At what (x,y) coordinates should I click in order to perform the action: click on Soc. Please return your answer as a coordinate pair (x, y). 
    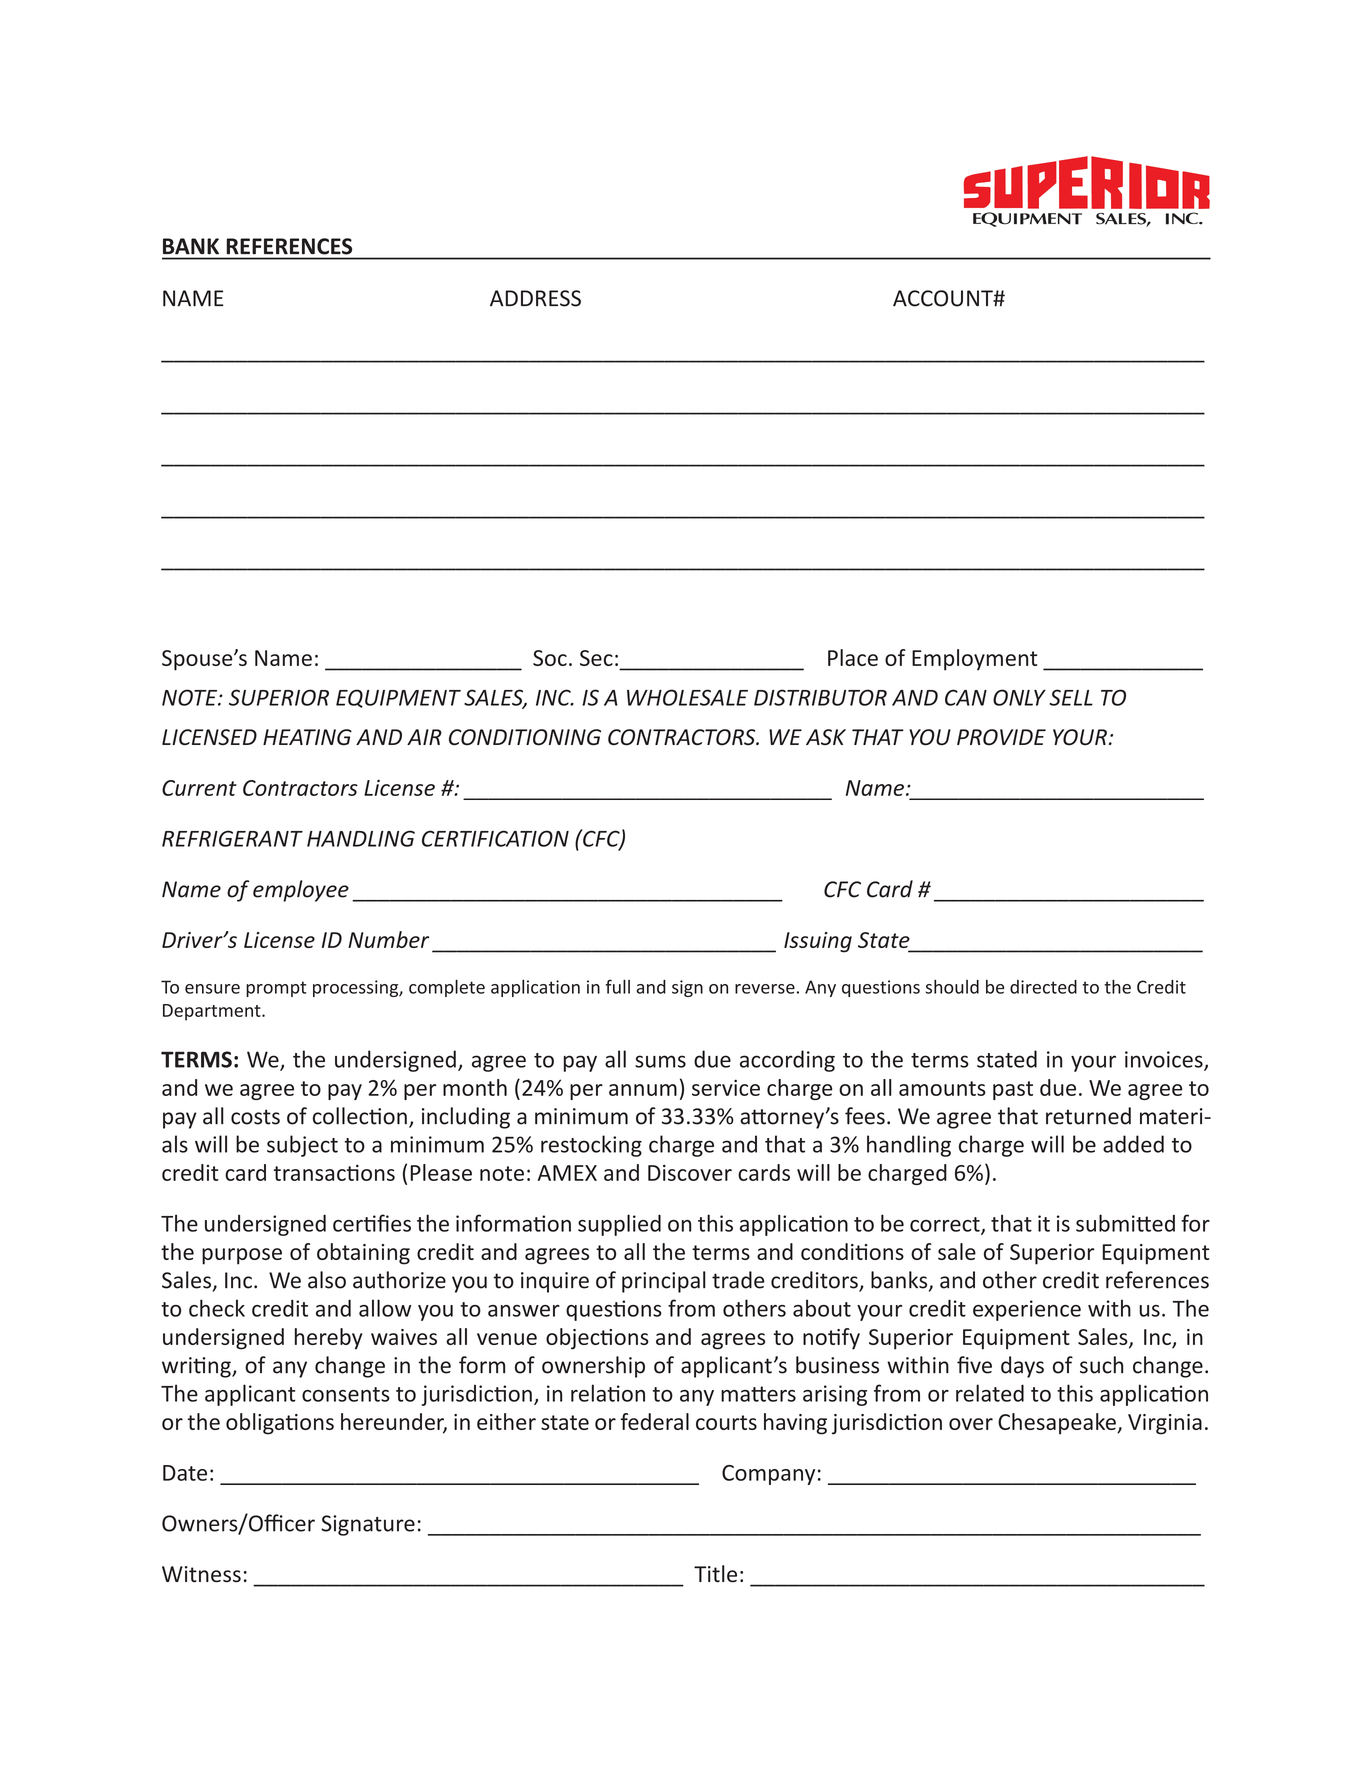
    Looking at the image, I should click on (550, 658).
